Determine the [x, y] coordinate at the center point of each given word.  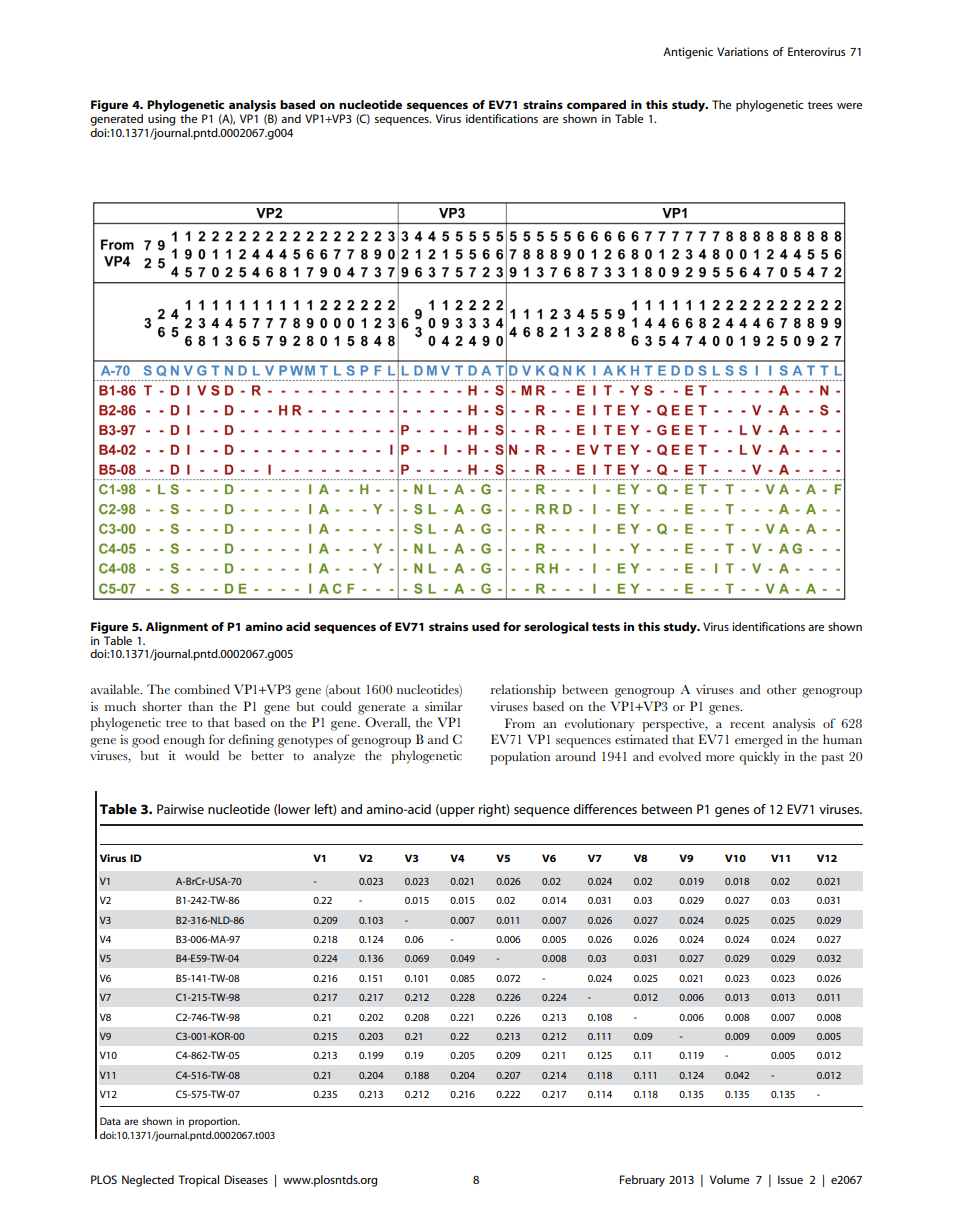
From [520, 723]
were [849, 106]
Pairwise [180, 809]
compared [596, 106]
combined [202, 689]
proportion [214, 1122]
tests [606, 627]
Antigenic [688, 53]
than [200, 706]
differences [605, 809]
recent [747, 724]
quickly [759, 758]
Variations [742, 51]
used [486, 626]
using [161, 120]
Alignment [177, 628]
